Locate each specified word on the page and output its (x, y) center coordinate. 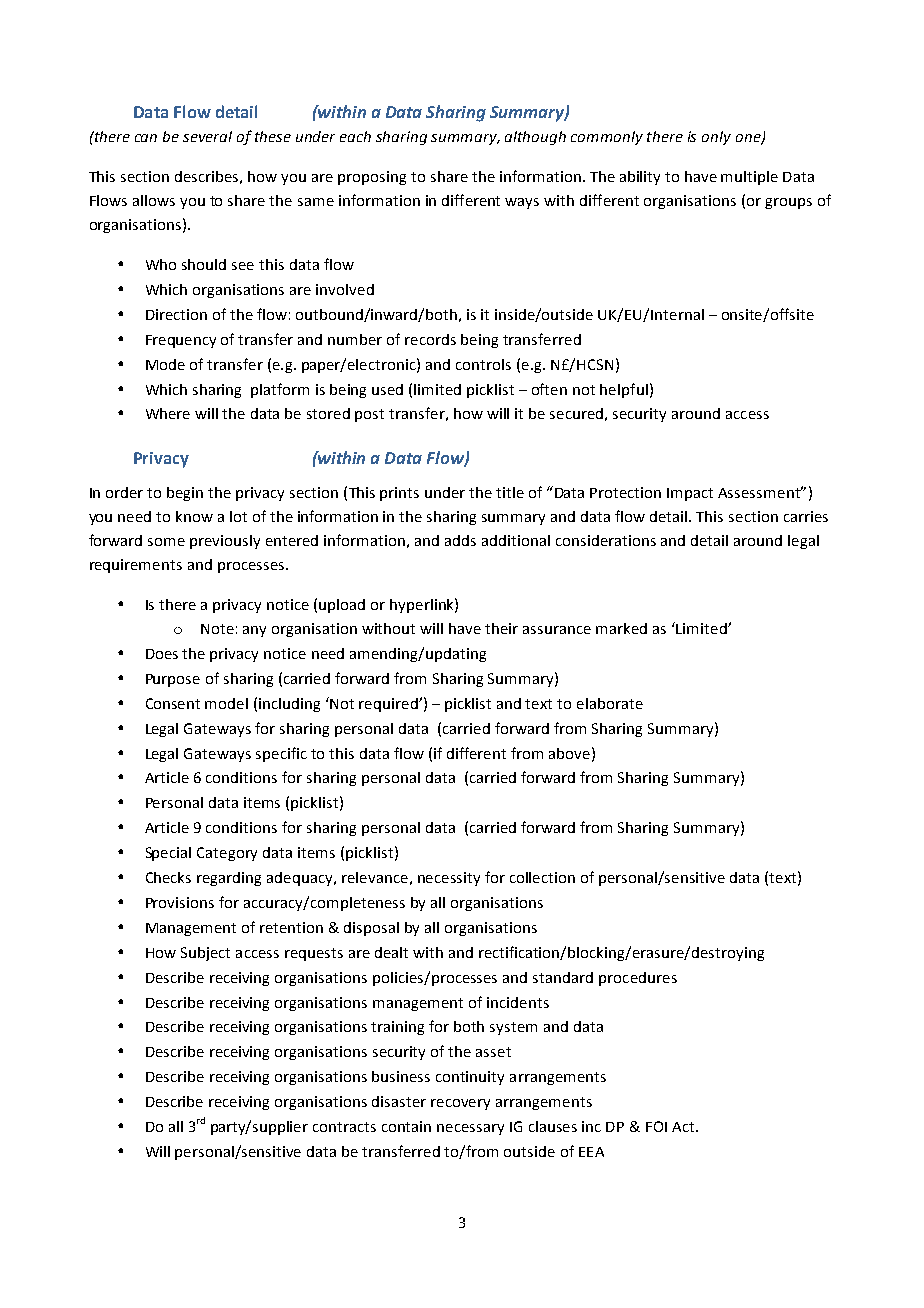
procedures (638, 979)
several (207, 136)
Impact (690, 494)
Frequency (181, 341)
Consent (173, 703)
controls (483, 364)
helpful (624, 390)
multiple (749, 178)
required (389, 705)
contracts (344, 1127)
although (535, 138)
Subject (205, 954)
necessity (449, 879)
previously (225, 542)
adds (460, 540)
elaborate (610, 703)
